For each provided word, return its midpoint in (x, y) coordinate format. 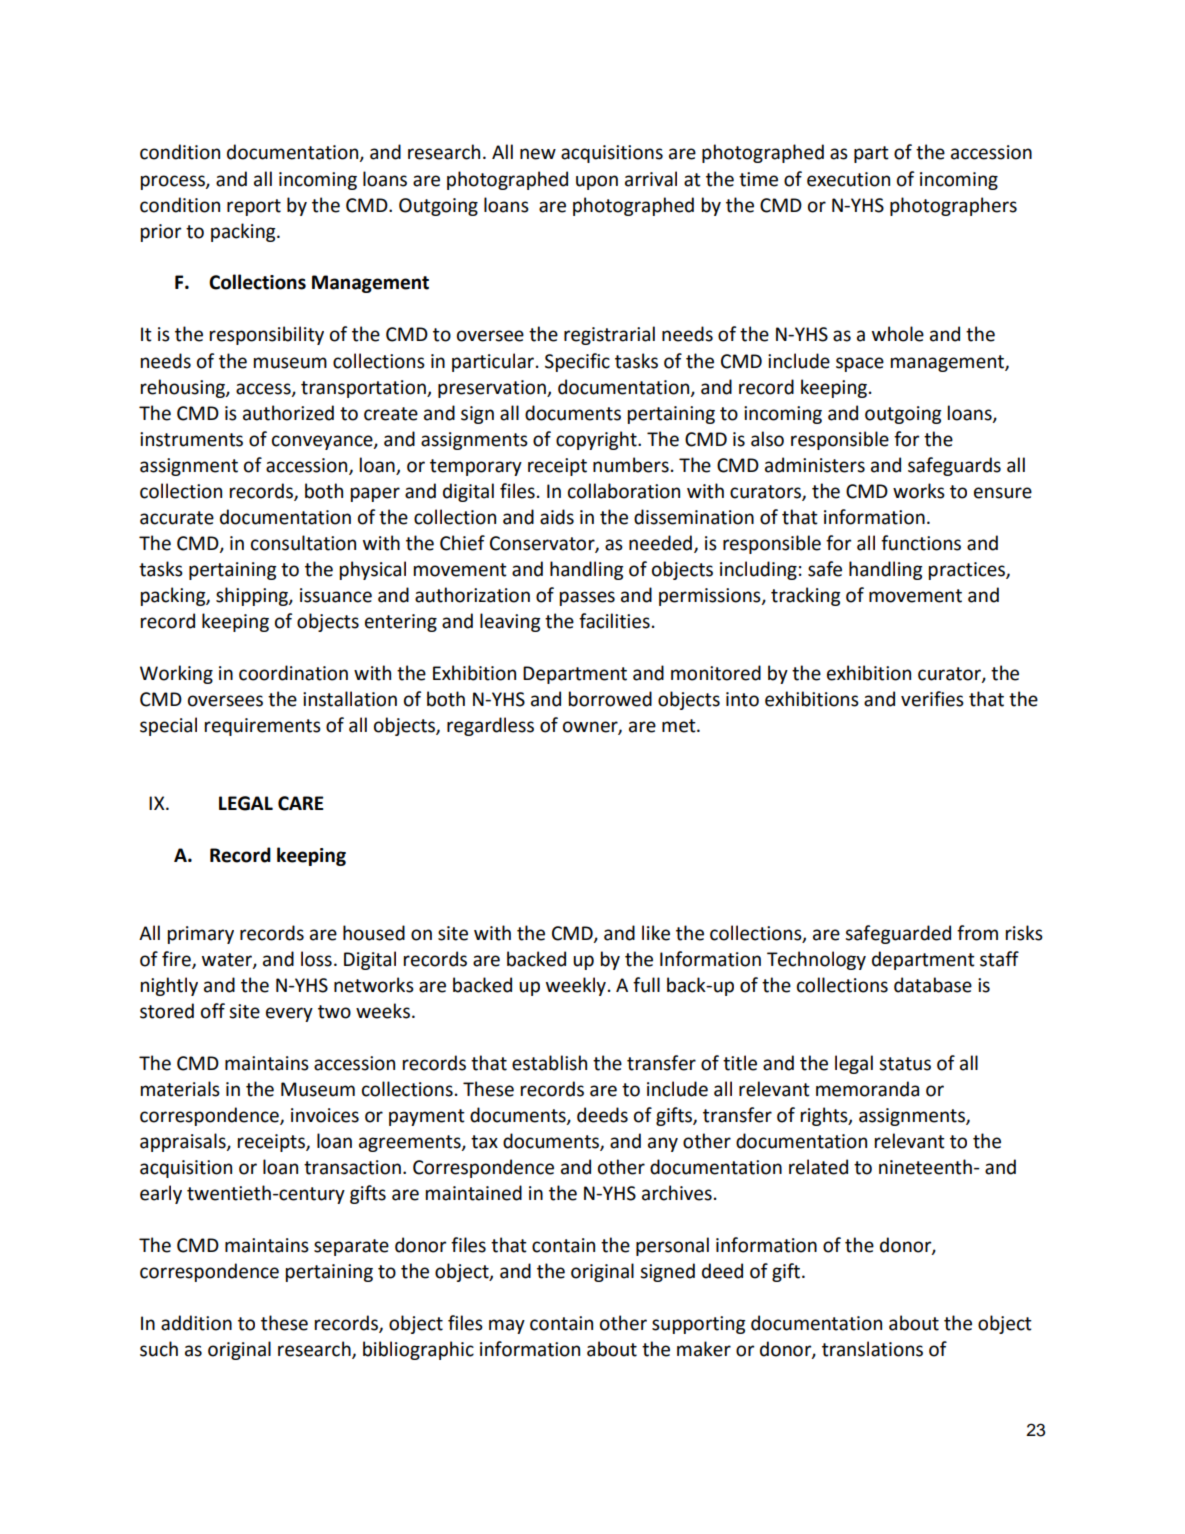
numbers (631, 465)
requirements (263, 727)
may (507, 1326)
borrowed (610, 699)
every (289, 1014)
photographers (953, 206)
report (254, 207)
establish (549, 1063)
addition (196, 1323)
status (905, 1064)
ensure (1003, 493)
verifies (932, 699)
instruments (191, 439)
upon (597, 182)
